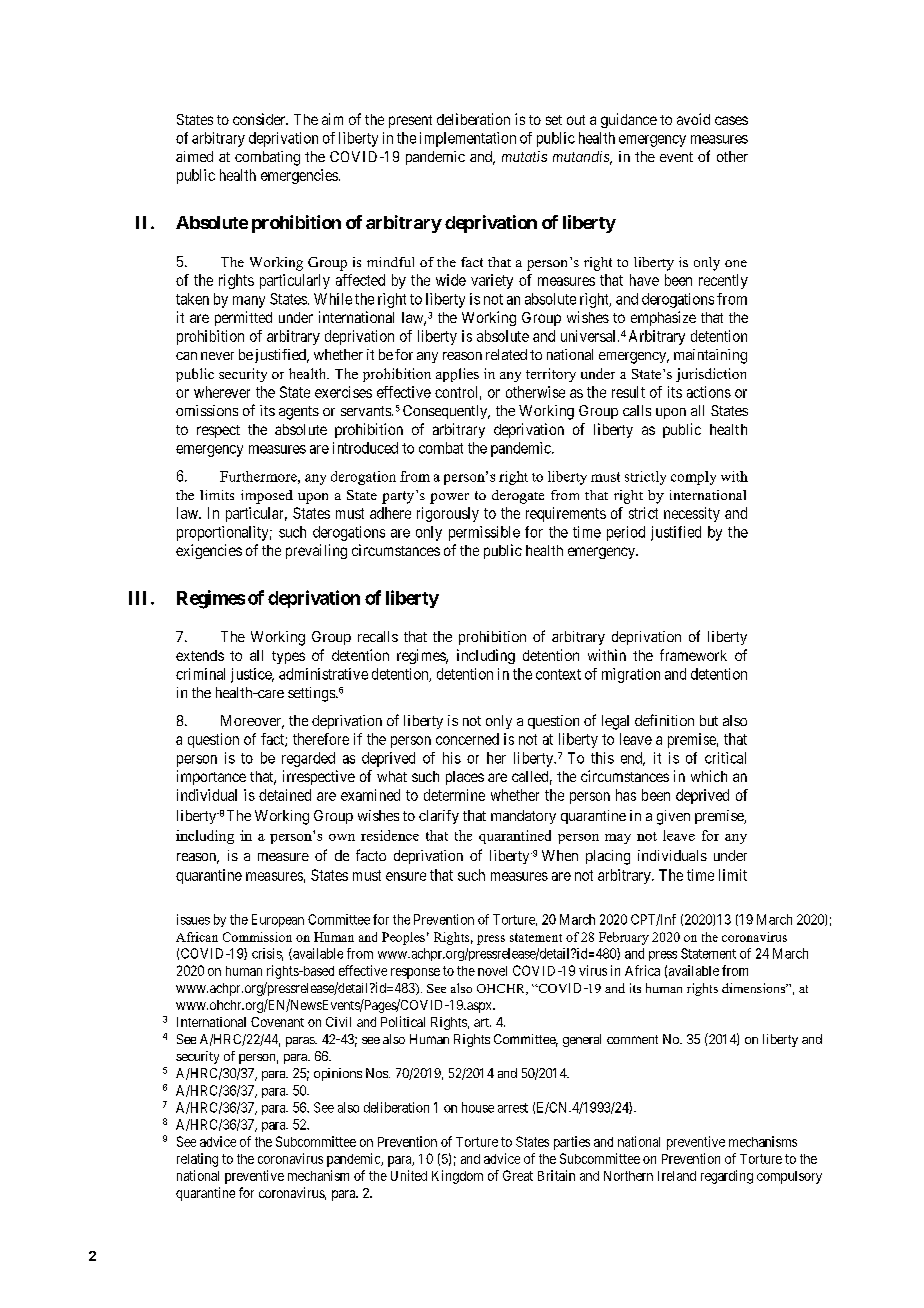 The height and width of the screenshot is (1308, 924). Describe the element at coordinates (193, 919) in the screenshot. I see `issues` at that location.
